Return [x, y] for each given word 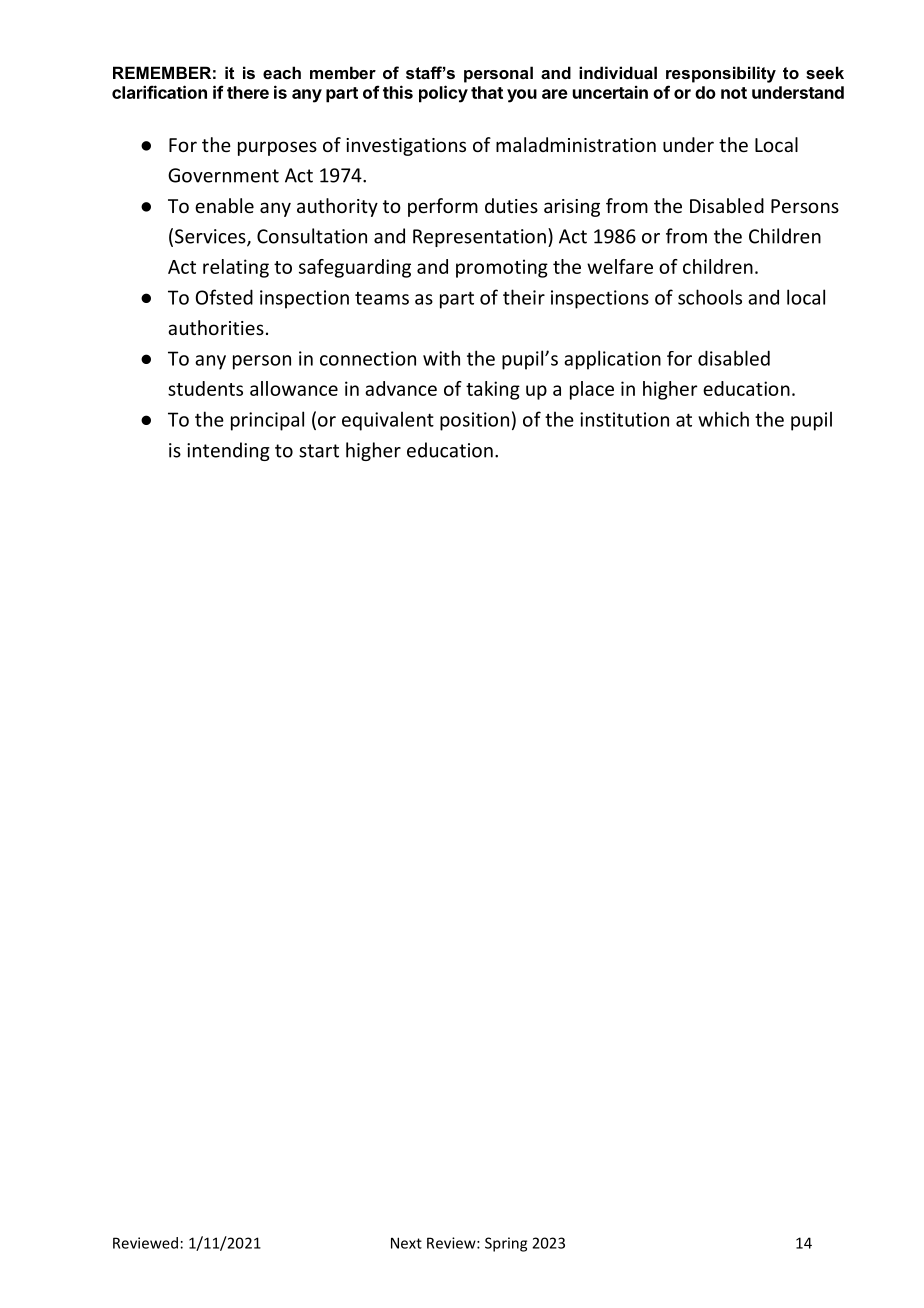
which [723, 419]
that [487, 92]
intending [228, 451]
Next [406, 1243]
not [734, 93]
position [474, 421]
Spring [506, 1244]
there [248, 92]
